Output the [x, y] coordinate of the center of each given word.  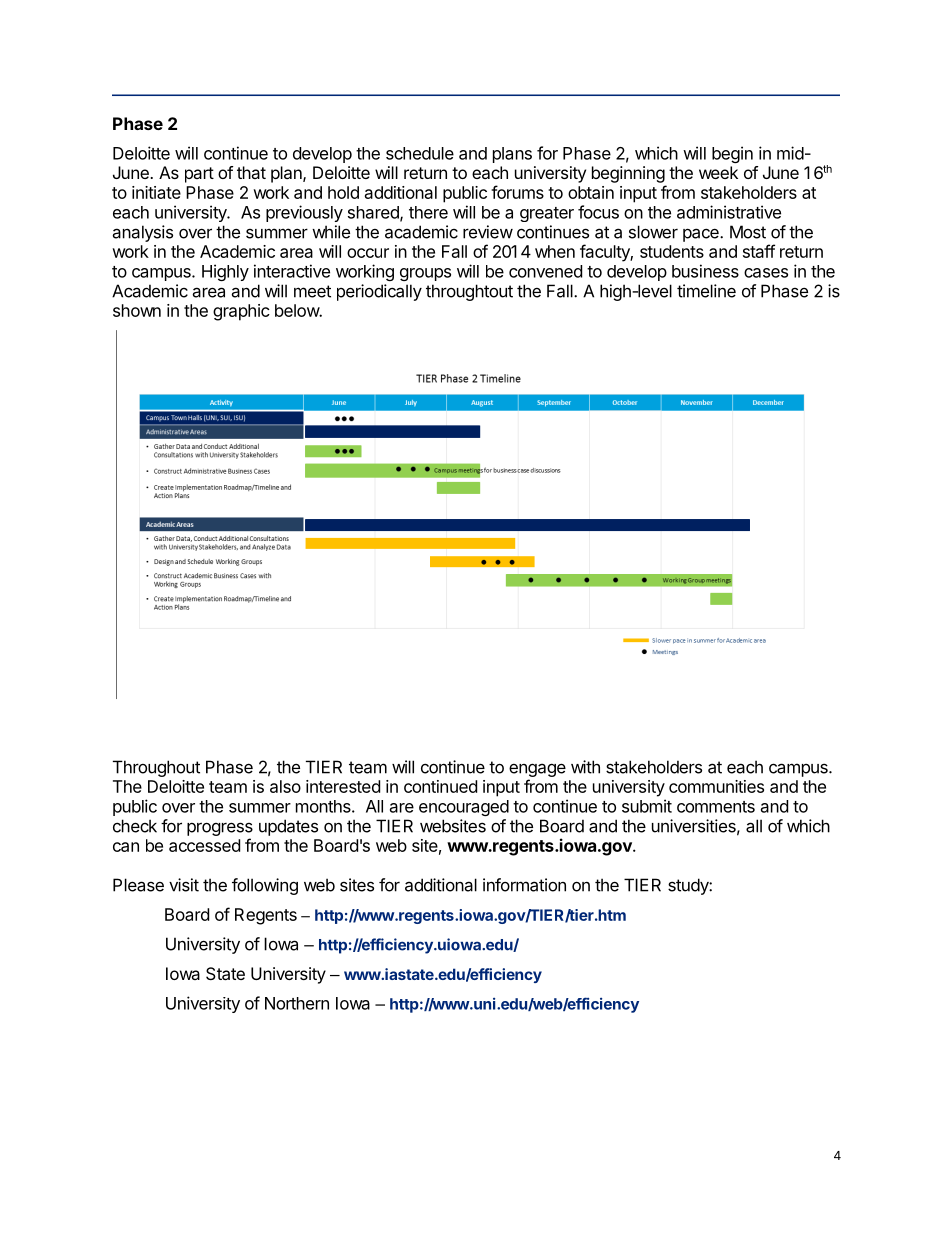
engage [537, 770]
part [199, 175]
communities [716, 786]
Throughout [156, 768]
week [718, 172]
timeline [706, 291]
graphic [241, 312]
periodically [379, 292]
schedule [420, 153]
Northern [297, 1003]
